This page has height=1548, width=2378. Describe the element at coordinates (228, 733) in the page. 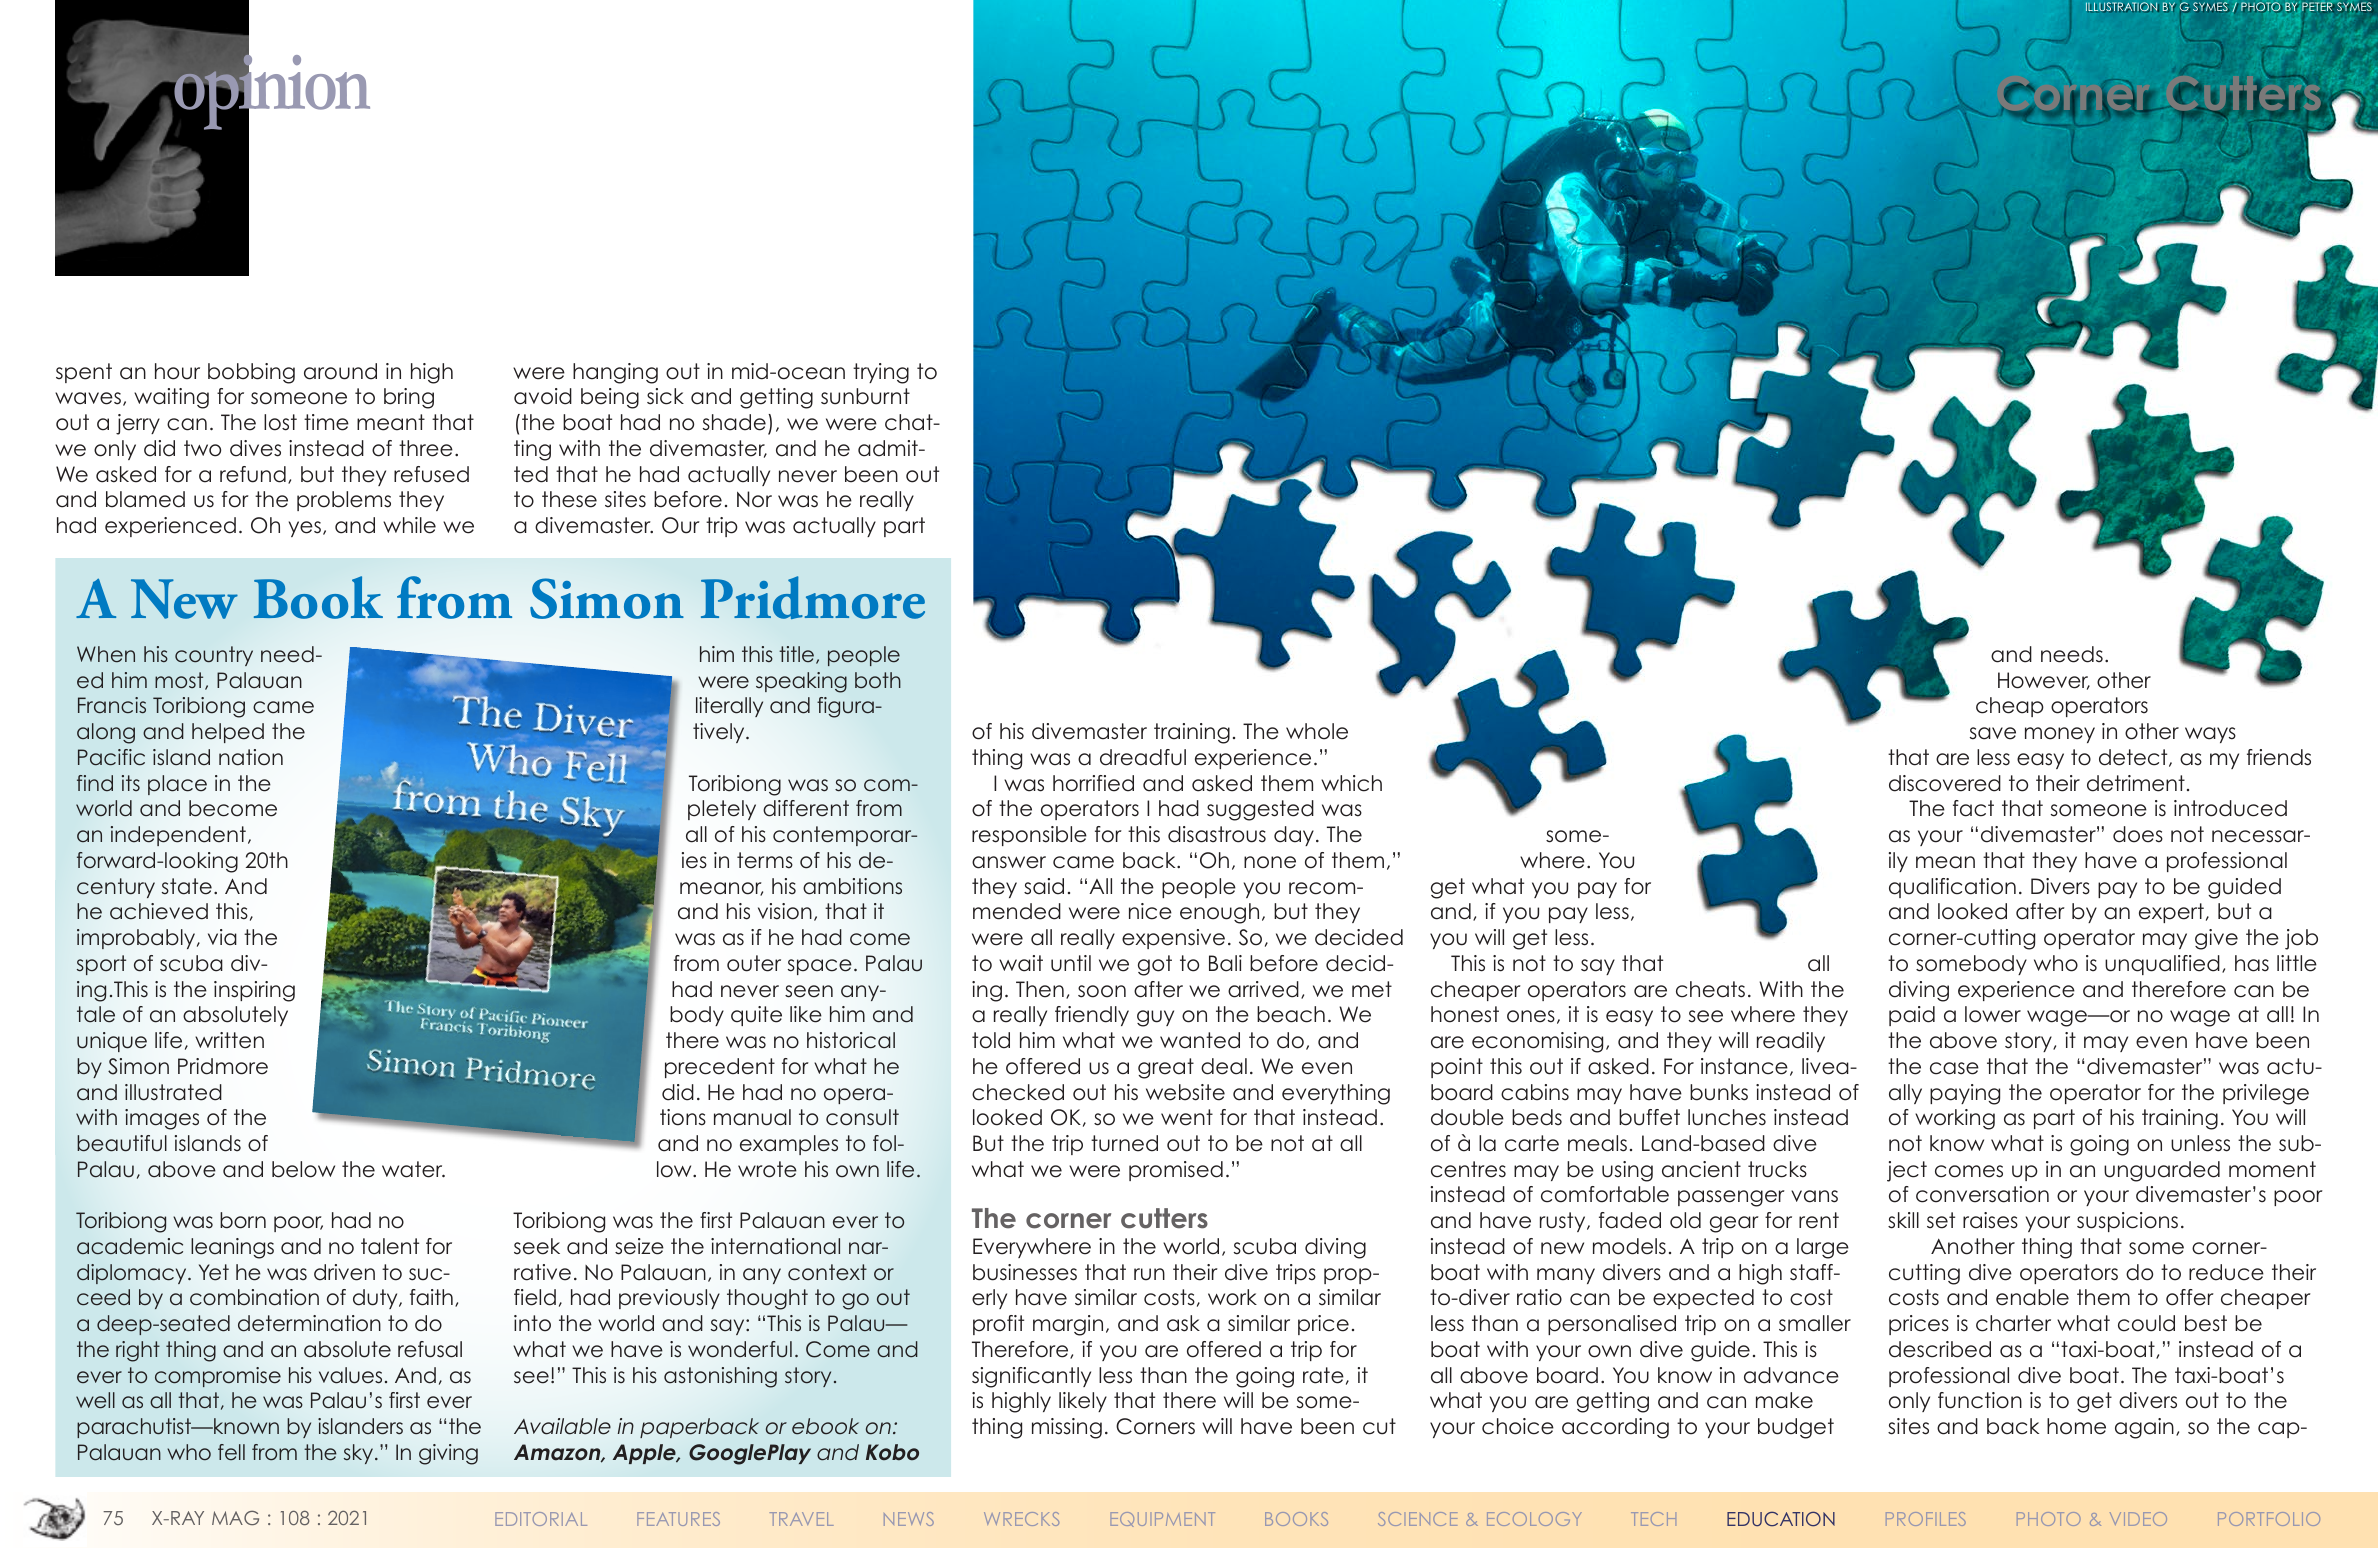

I see `helped` at that location.
